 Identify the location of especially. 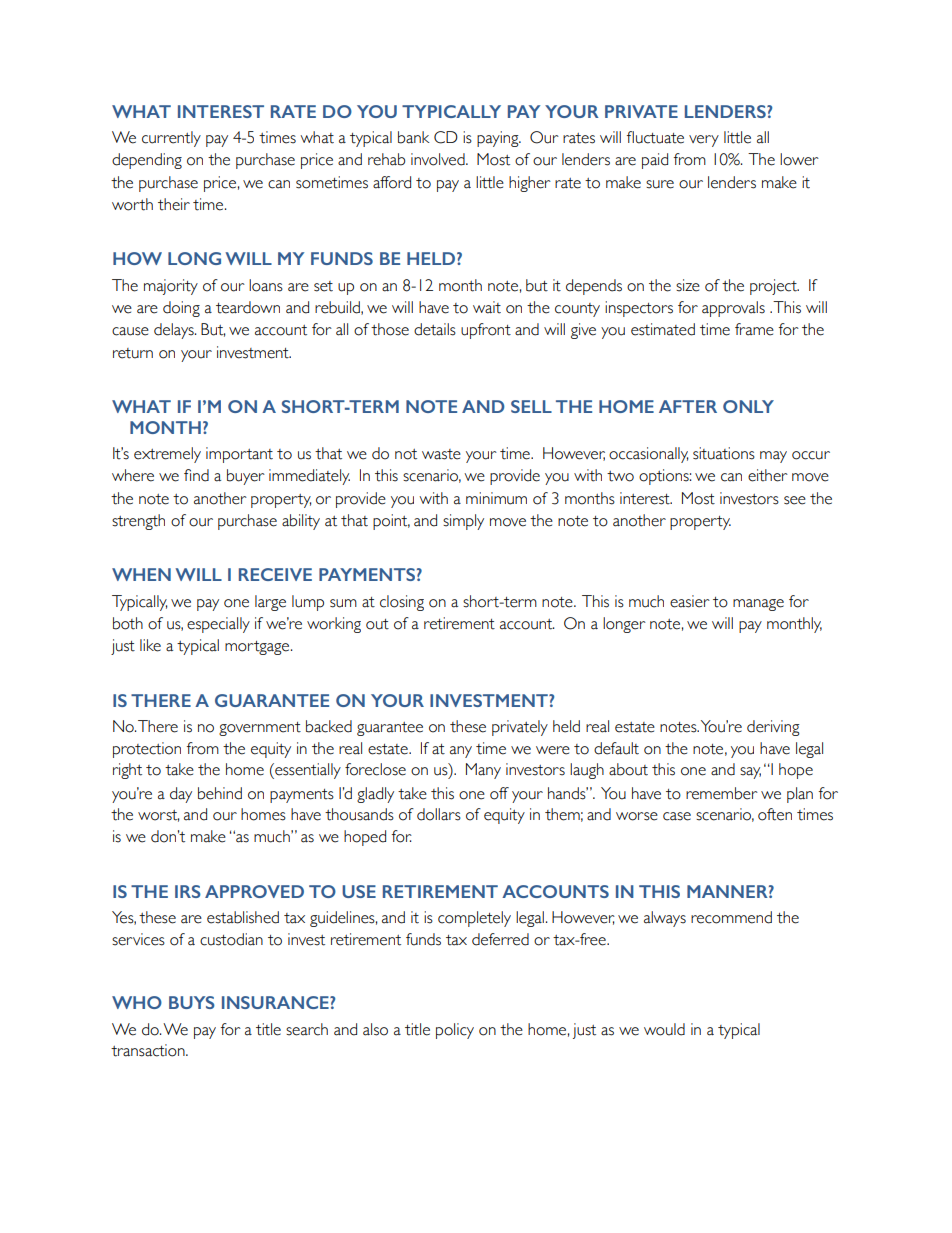
(218, 625).
